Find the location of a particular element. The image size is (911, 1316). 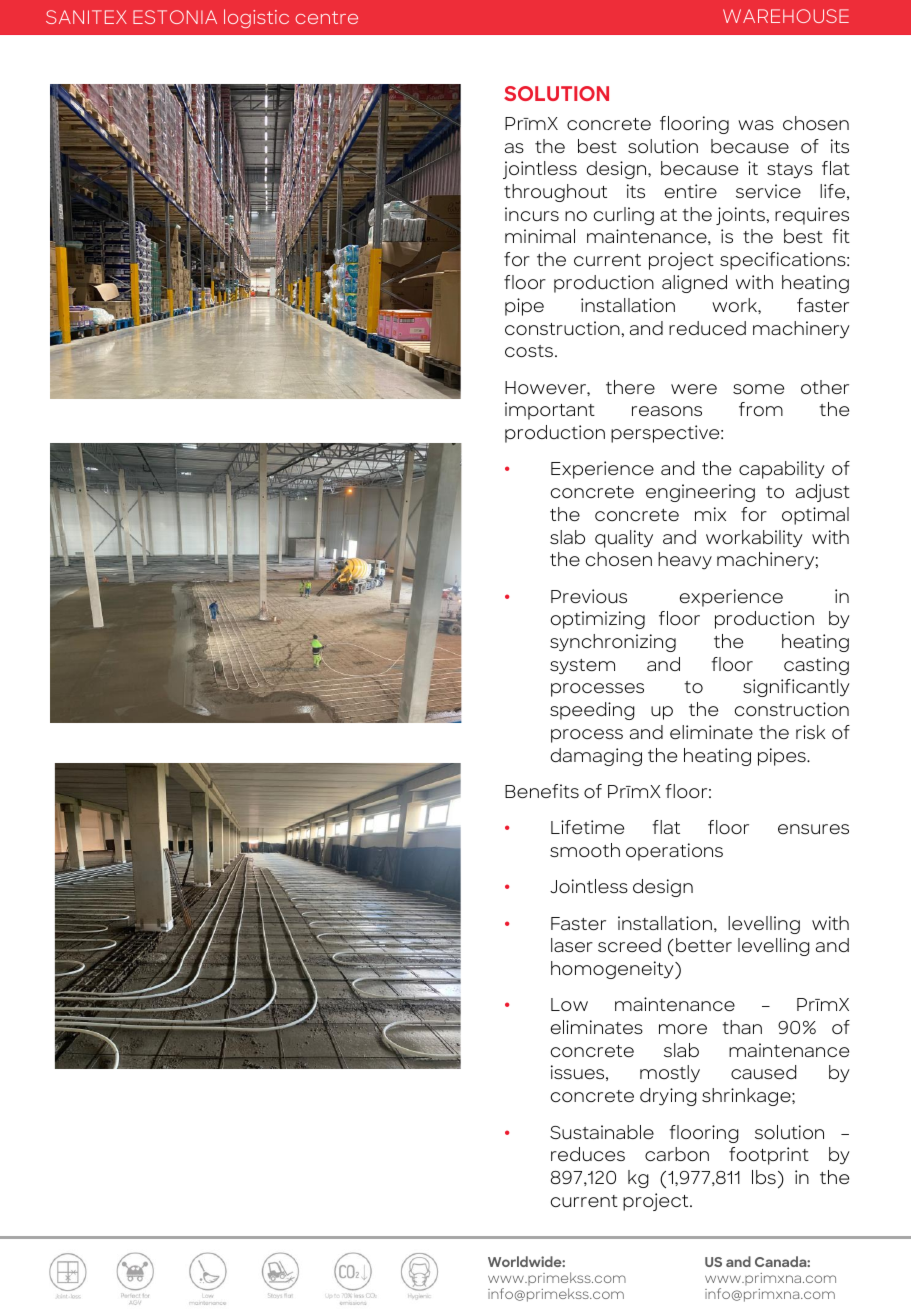

WAREHOUSE is located at coordinates (786, 16).
